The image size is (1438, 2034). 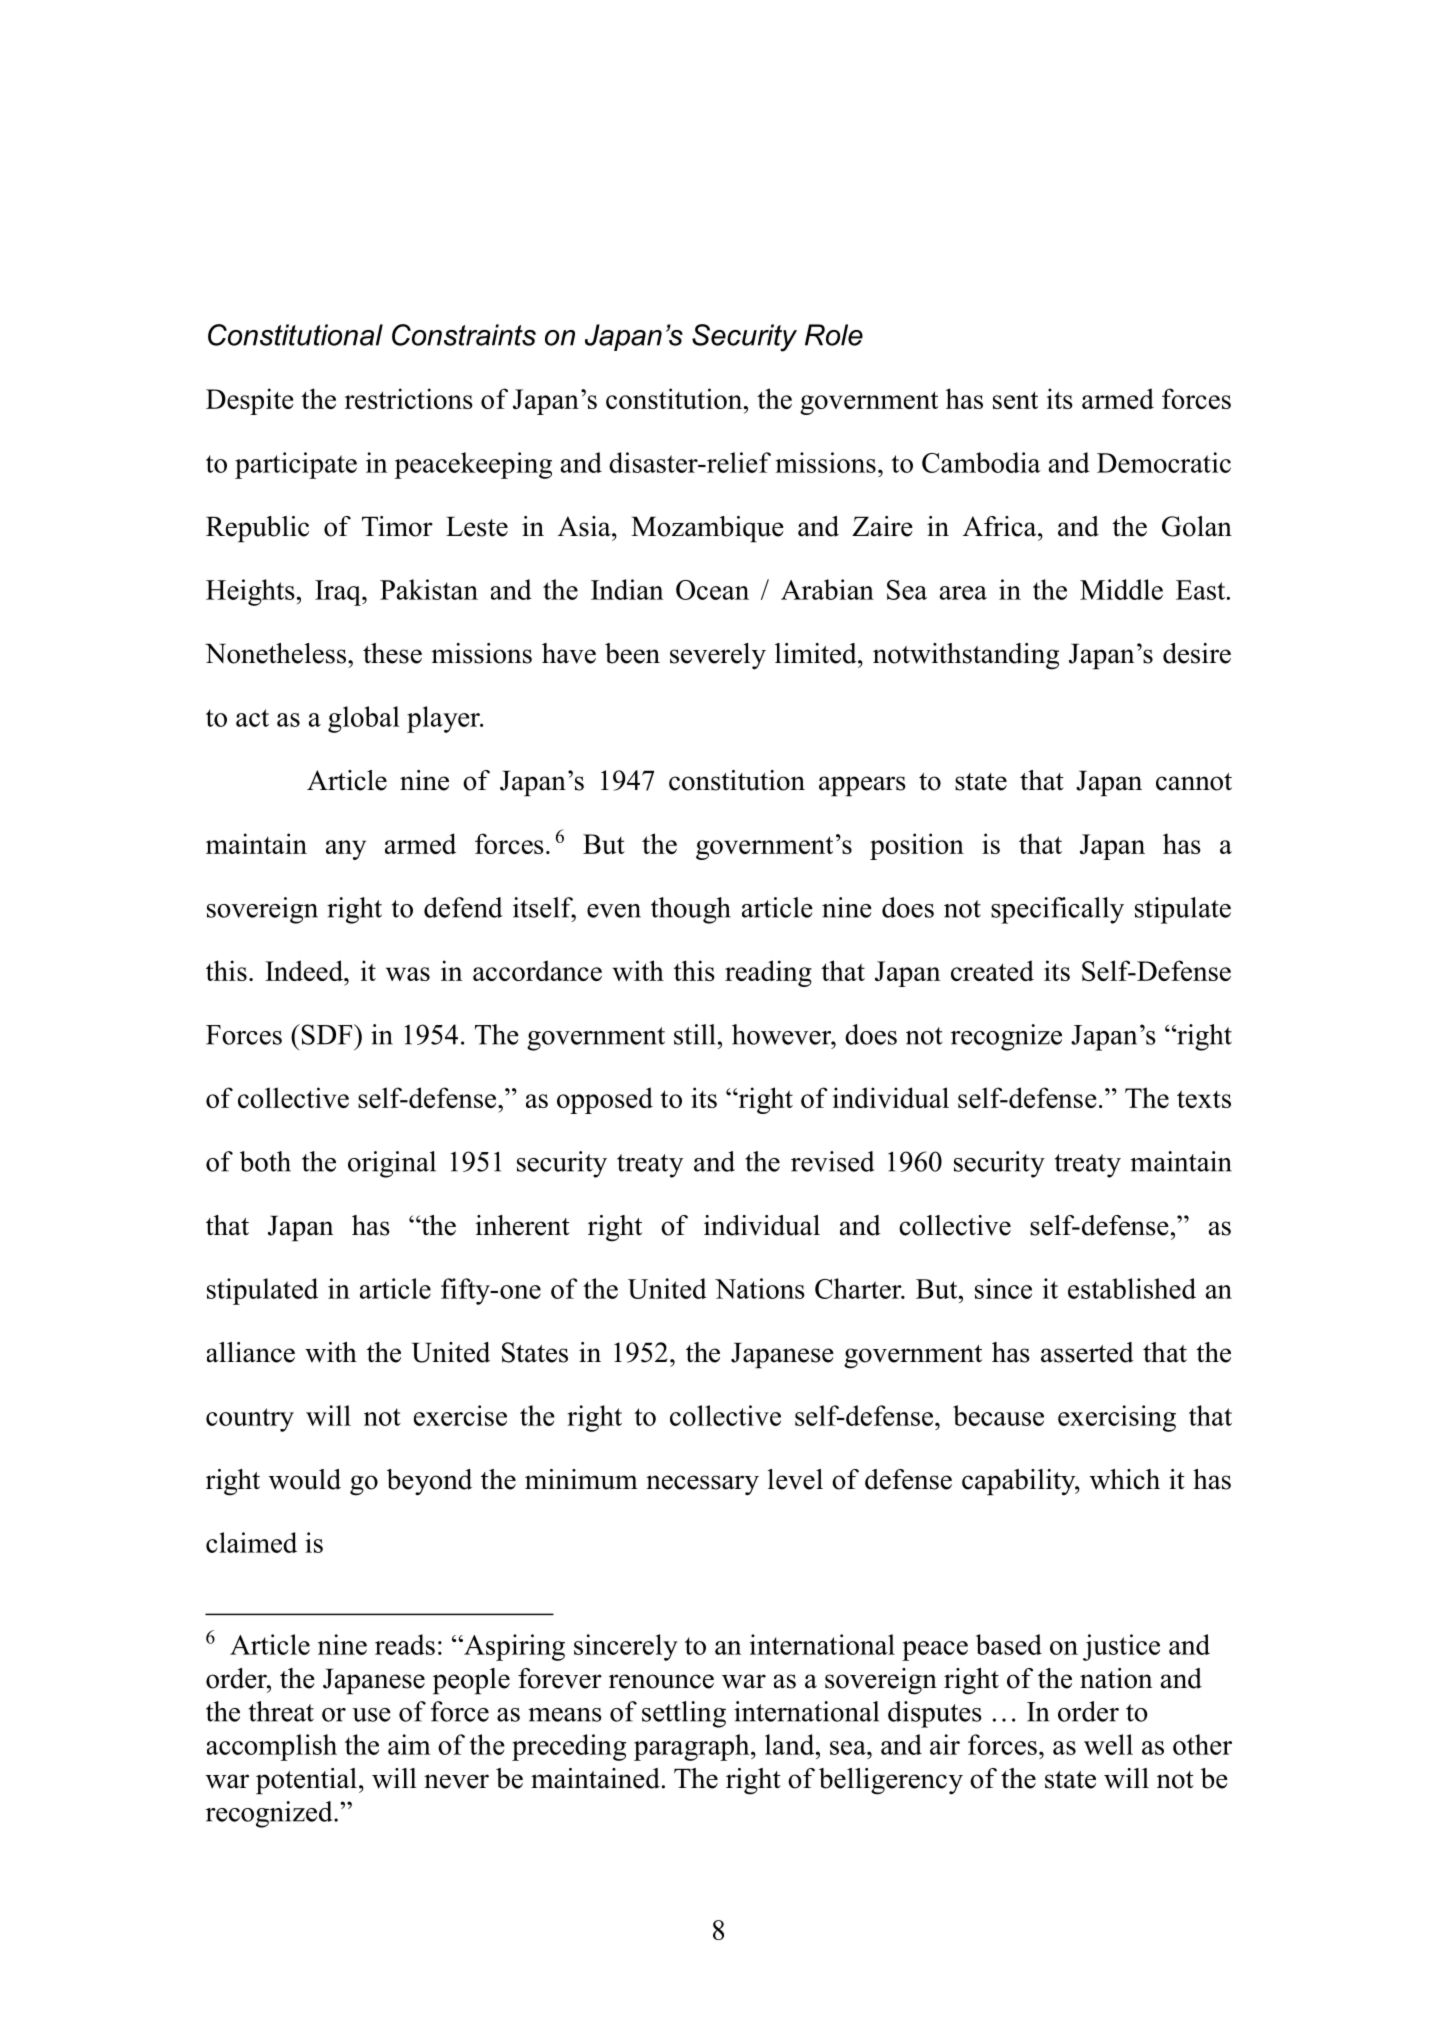 What do you see at coordinates (834, 335) in the image?
I see `Role` at bounding box center [834, 335].
